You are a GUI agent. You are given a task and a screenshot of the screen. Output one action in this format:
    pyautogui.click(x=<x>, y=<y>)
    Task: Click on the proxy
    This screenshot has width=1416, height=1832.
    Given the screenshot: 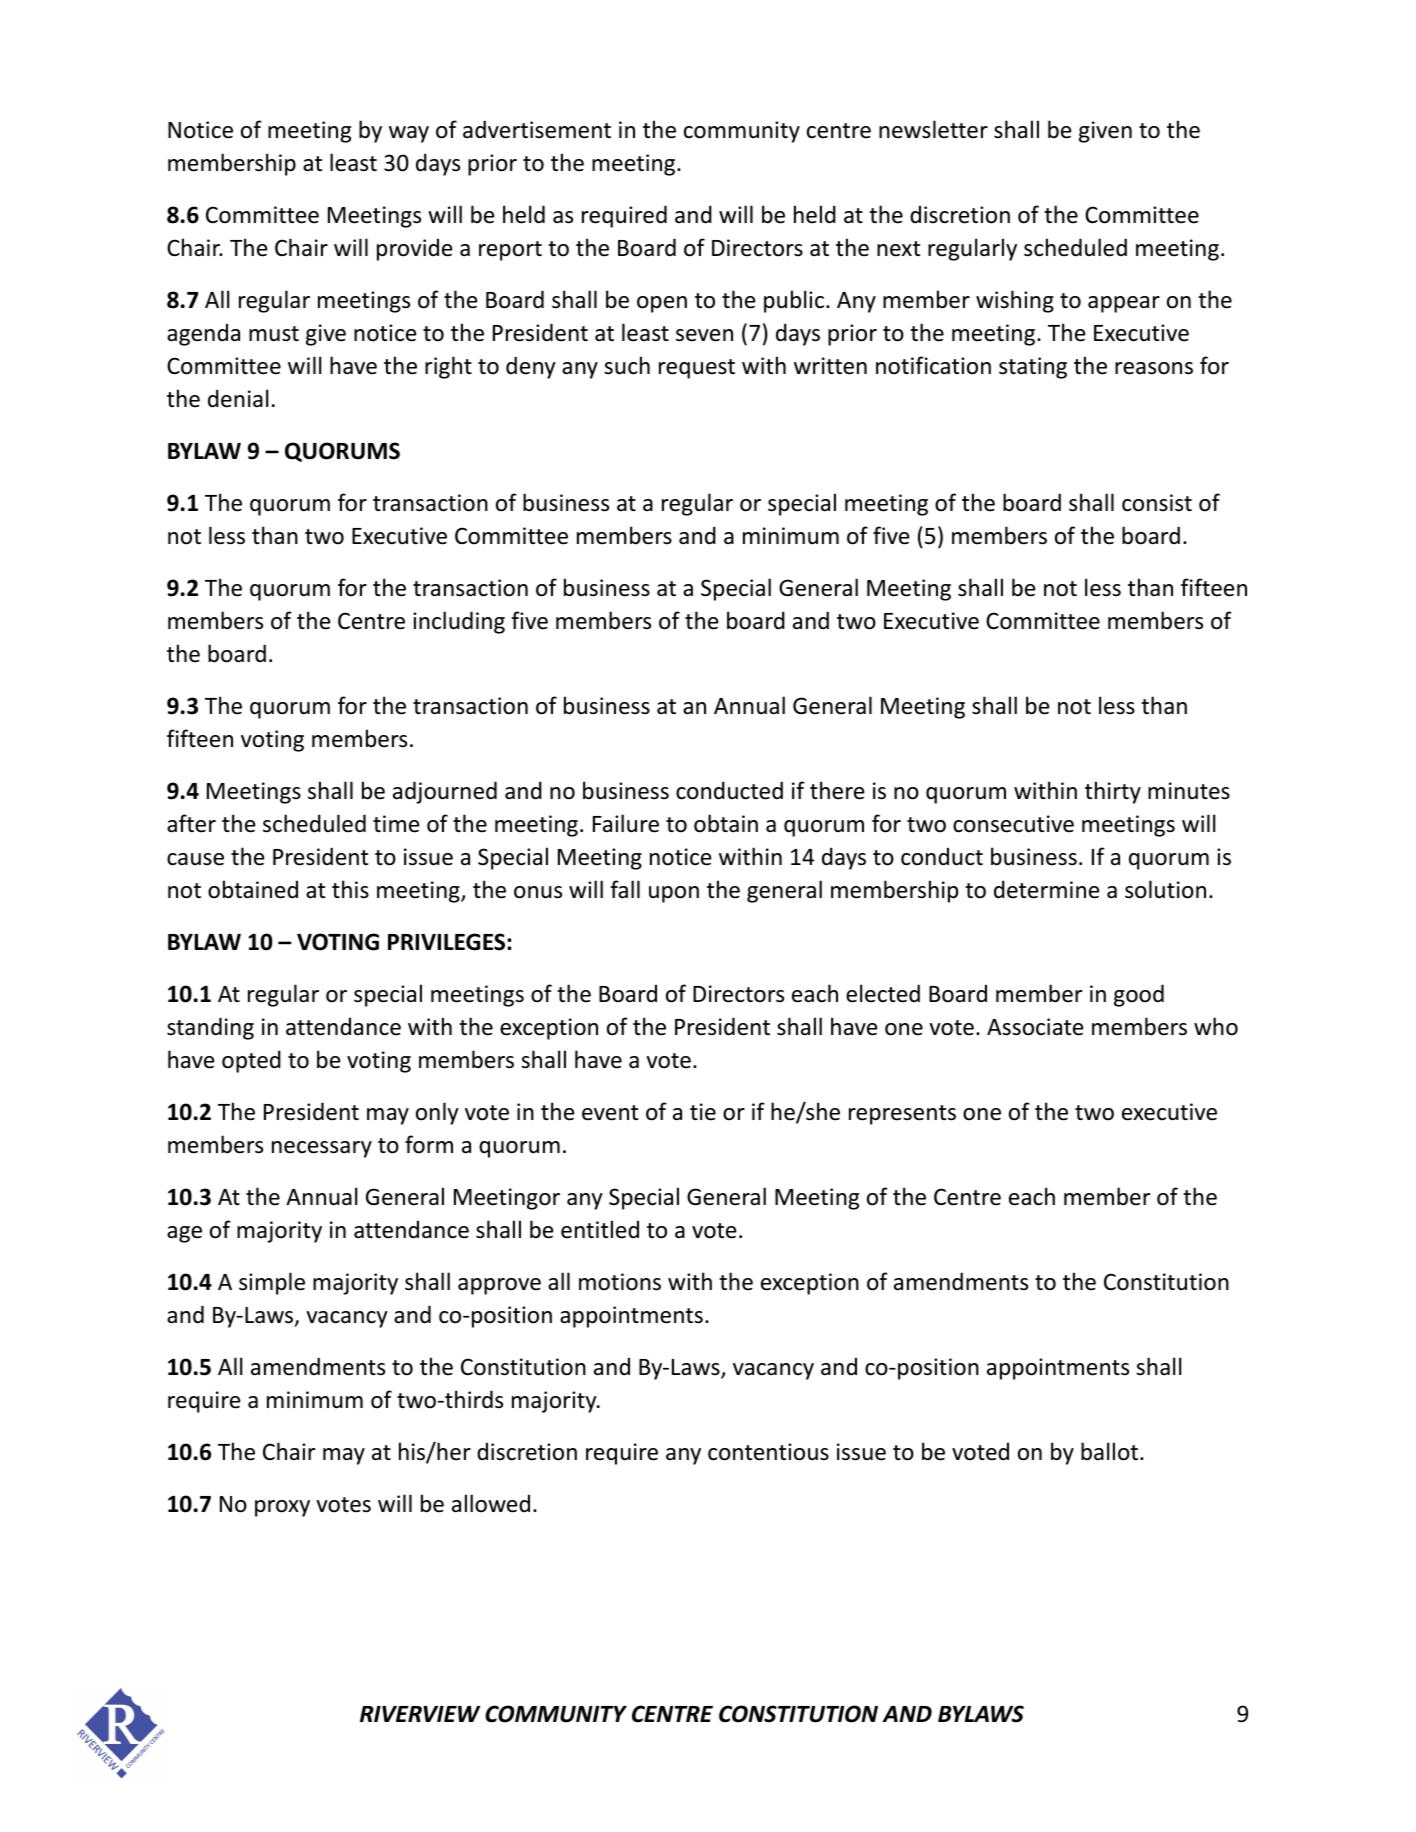 What is the action you would take?
    pyautogui.click(x=282, y=1508)
